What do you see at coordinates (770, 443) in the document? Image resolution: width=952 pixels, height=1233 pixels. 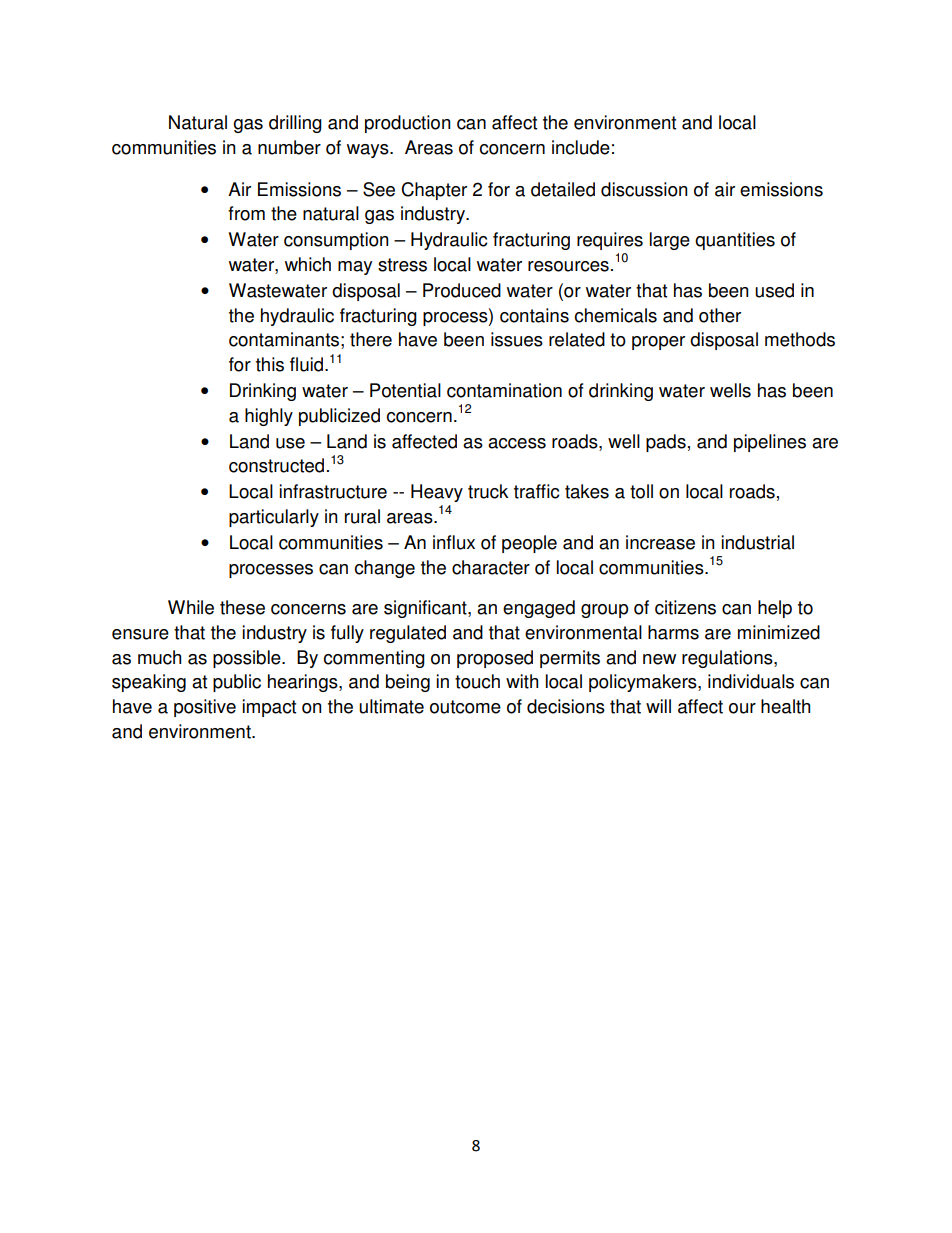 I see `pipelines` at bounding box center [770, 443].
